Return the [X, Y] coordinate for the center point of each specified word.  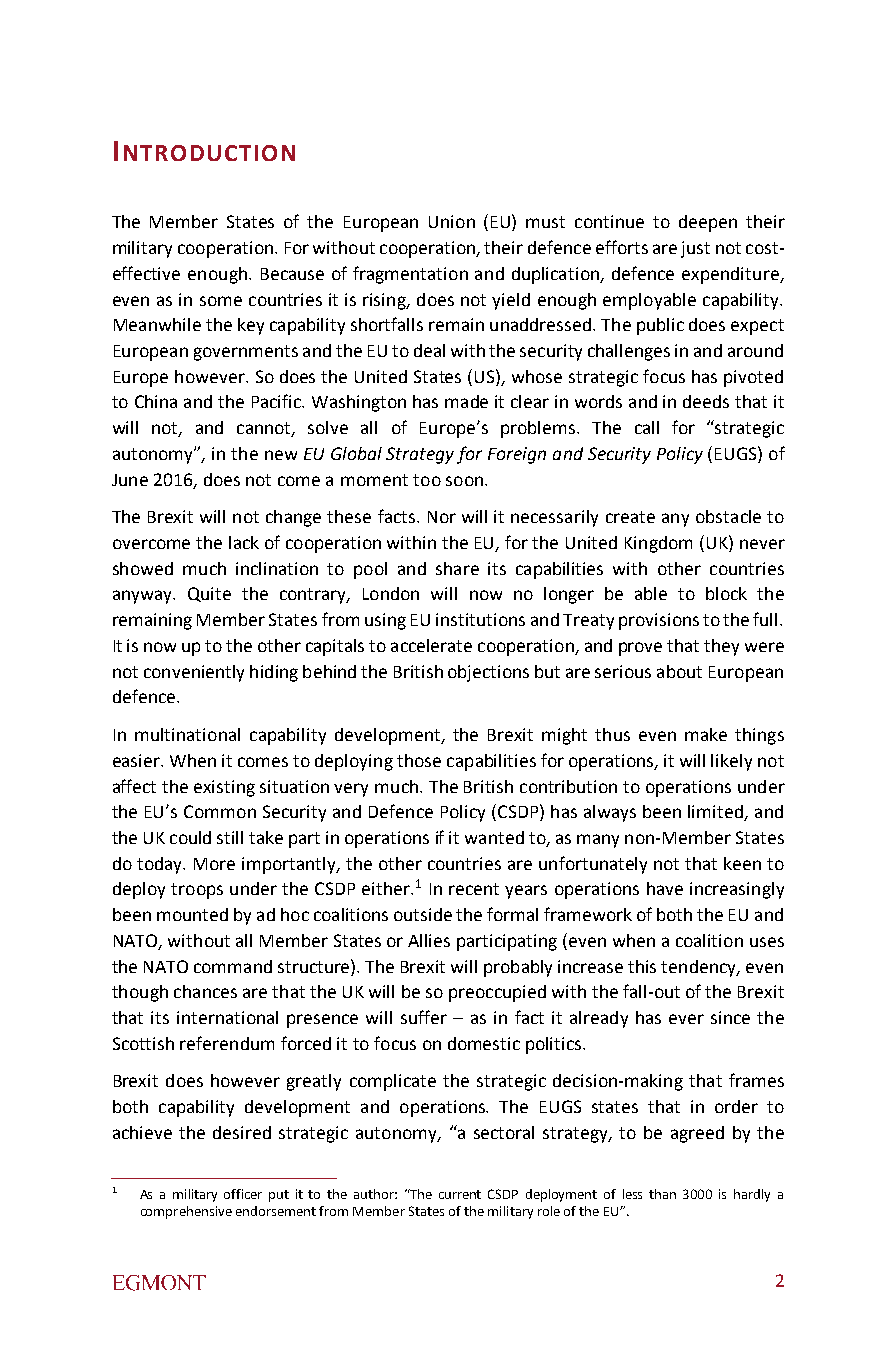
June [130, 480]
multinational [187, 734]
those [419, 760]
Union [452, 221]
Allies [429, 940]
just [695, 249]
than [662, 1194]
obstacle [728, 516]
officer [243, 1194]
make [706, 734]
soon [464, 481]
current [460, 1194]
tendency [700, 968]
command [233, 966]
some [221, 301]
